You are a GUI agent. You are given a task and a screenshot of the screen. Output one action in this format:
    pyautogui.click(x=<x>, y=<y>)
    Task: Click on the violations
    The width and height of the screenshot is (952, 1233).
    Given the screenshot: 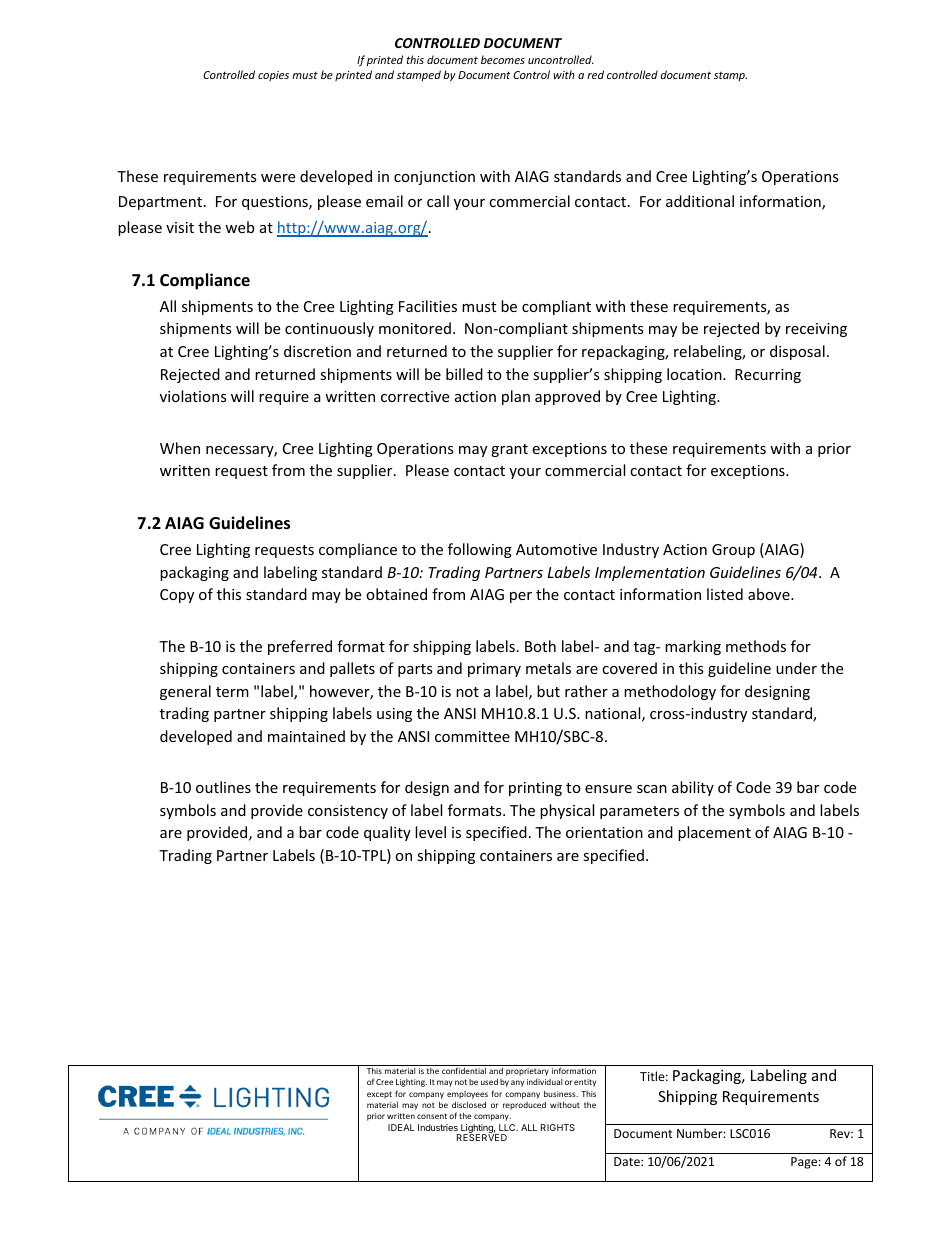 What is the action you would take?
    pyautogui.click(x=193, y=396)
